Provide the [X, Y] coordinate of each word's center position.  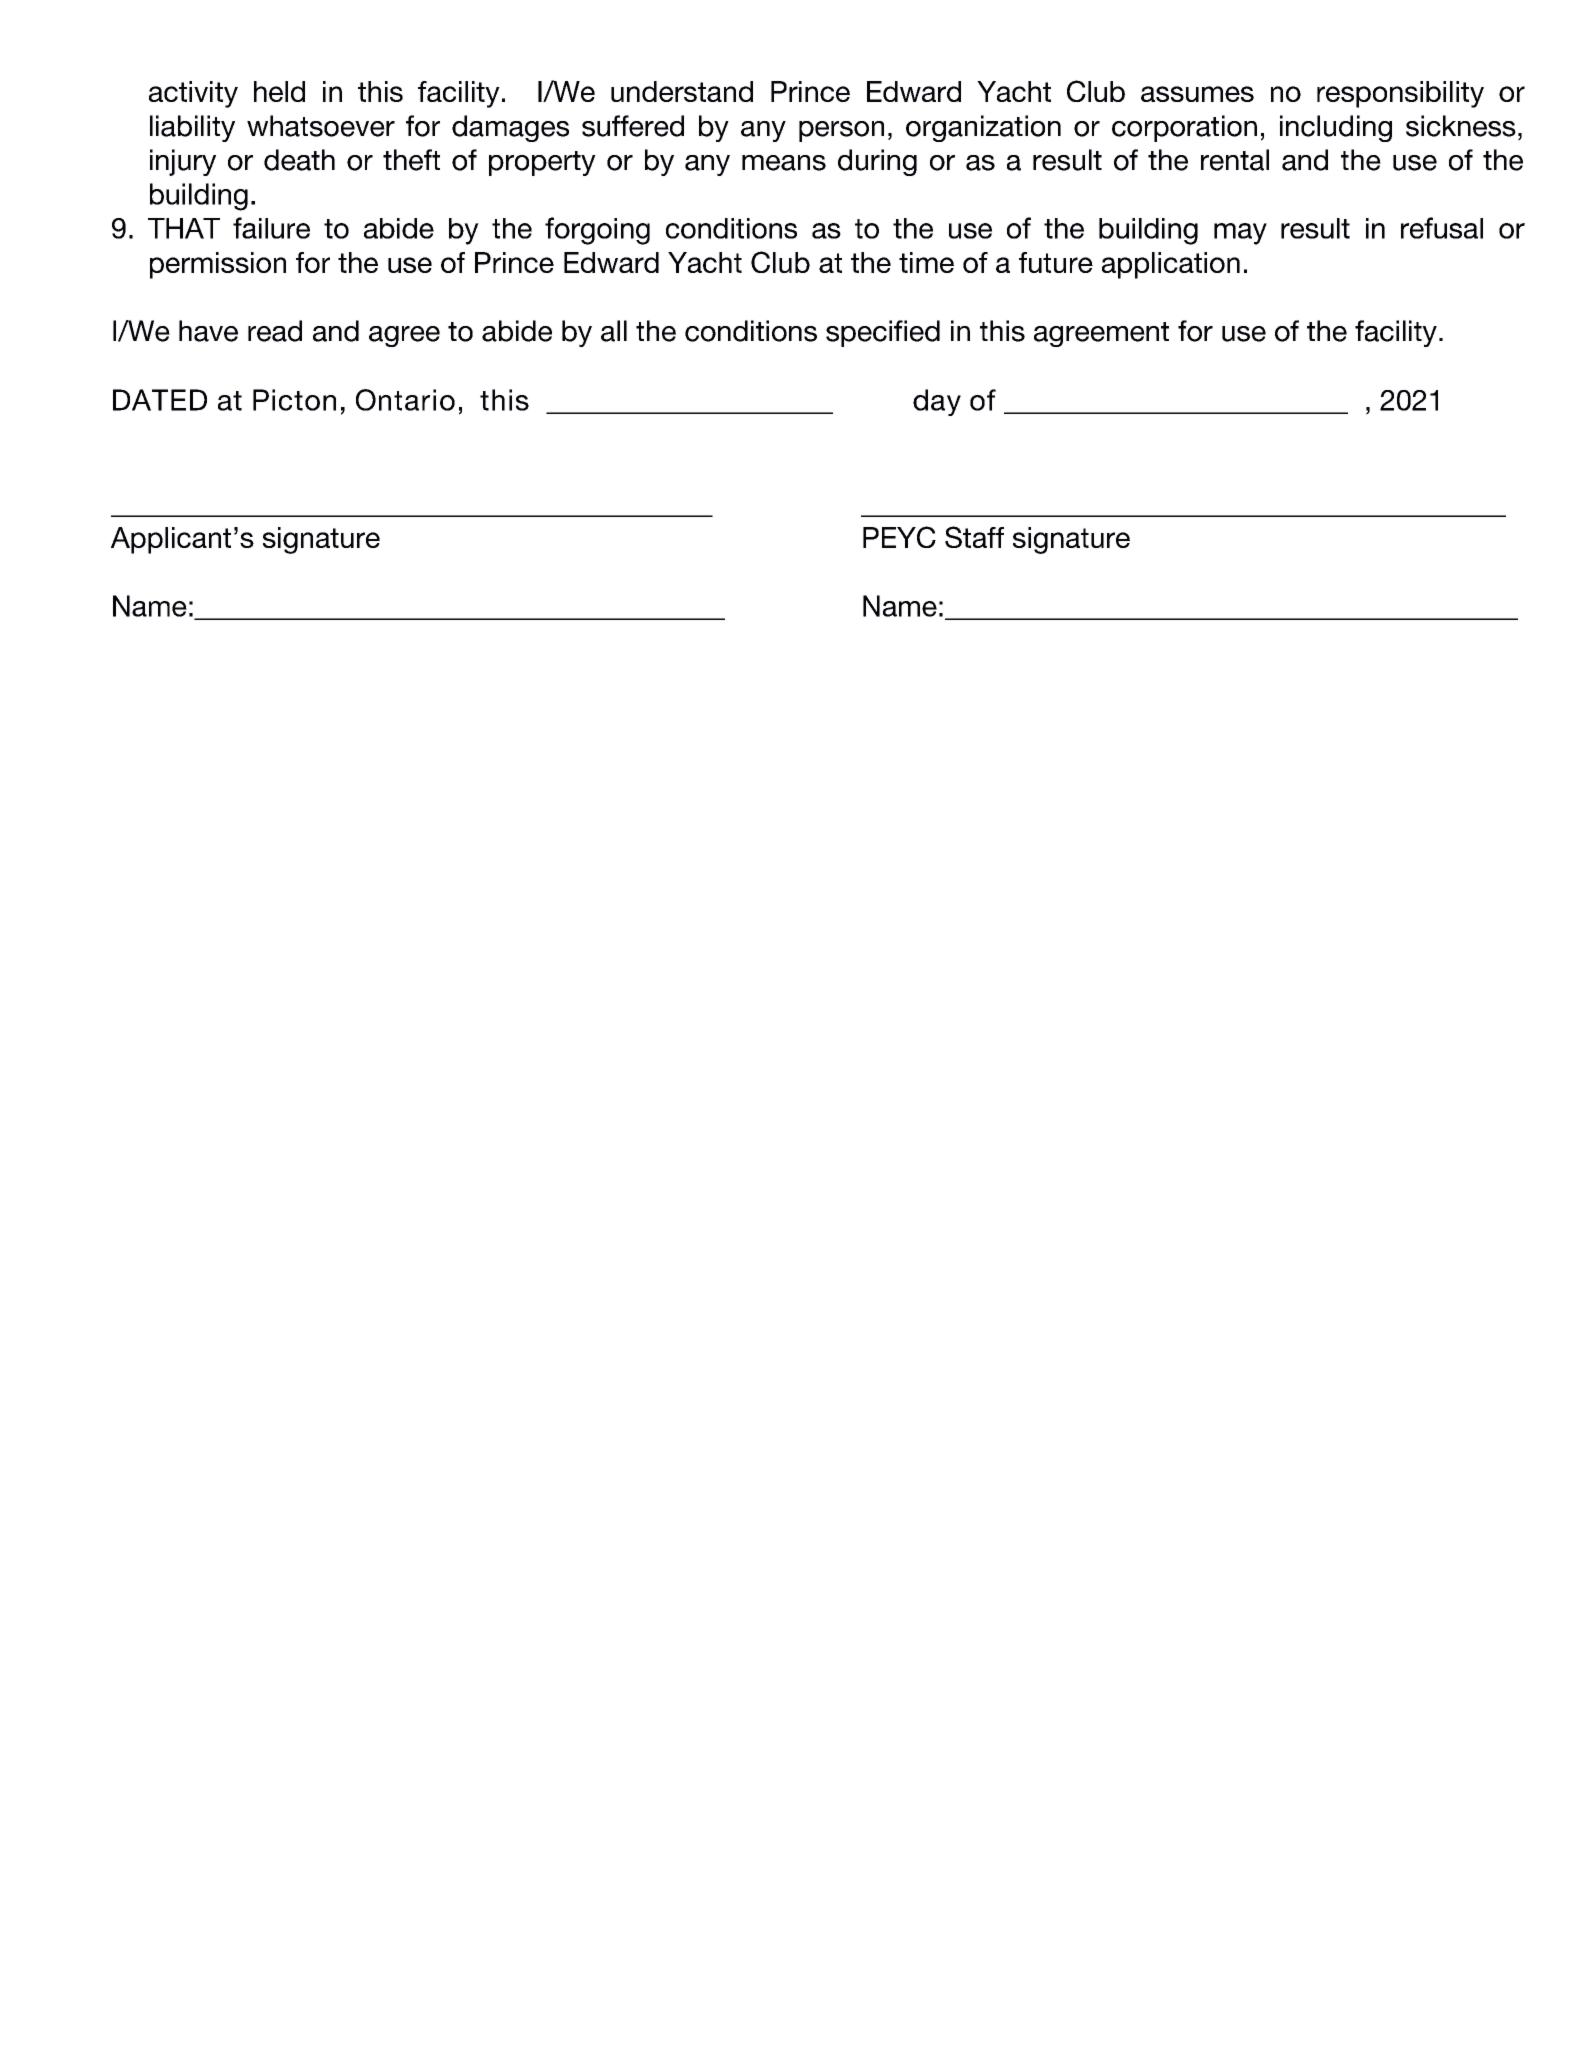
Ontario [405, 400]
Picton [294, 400]
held [279, 91]
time [926, 262]
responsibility [1400, 94]
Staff [974, 537]
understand [682, 91]
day [937, 402]
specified [883, 333]
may [1240, 234]
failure [271, 228]
